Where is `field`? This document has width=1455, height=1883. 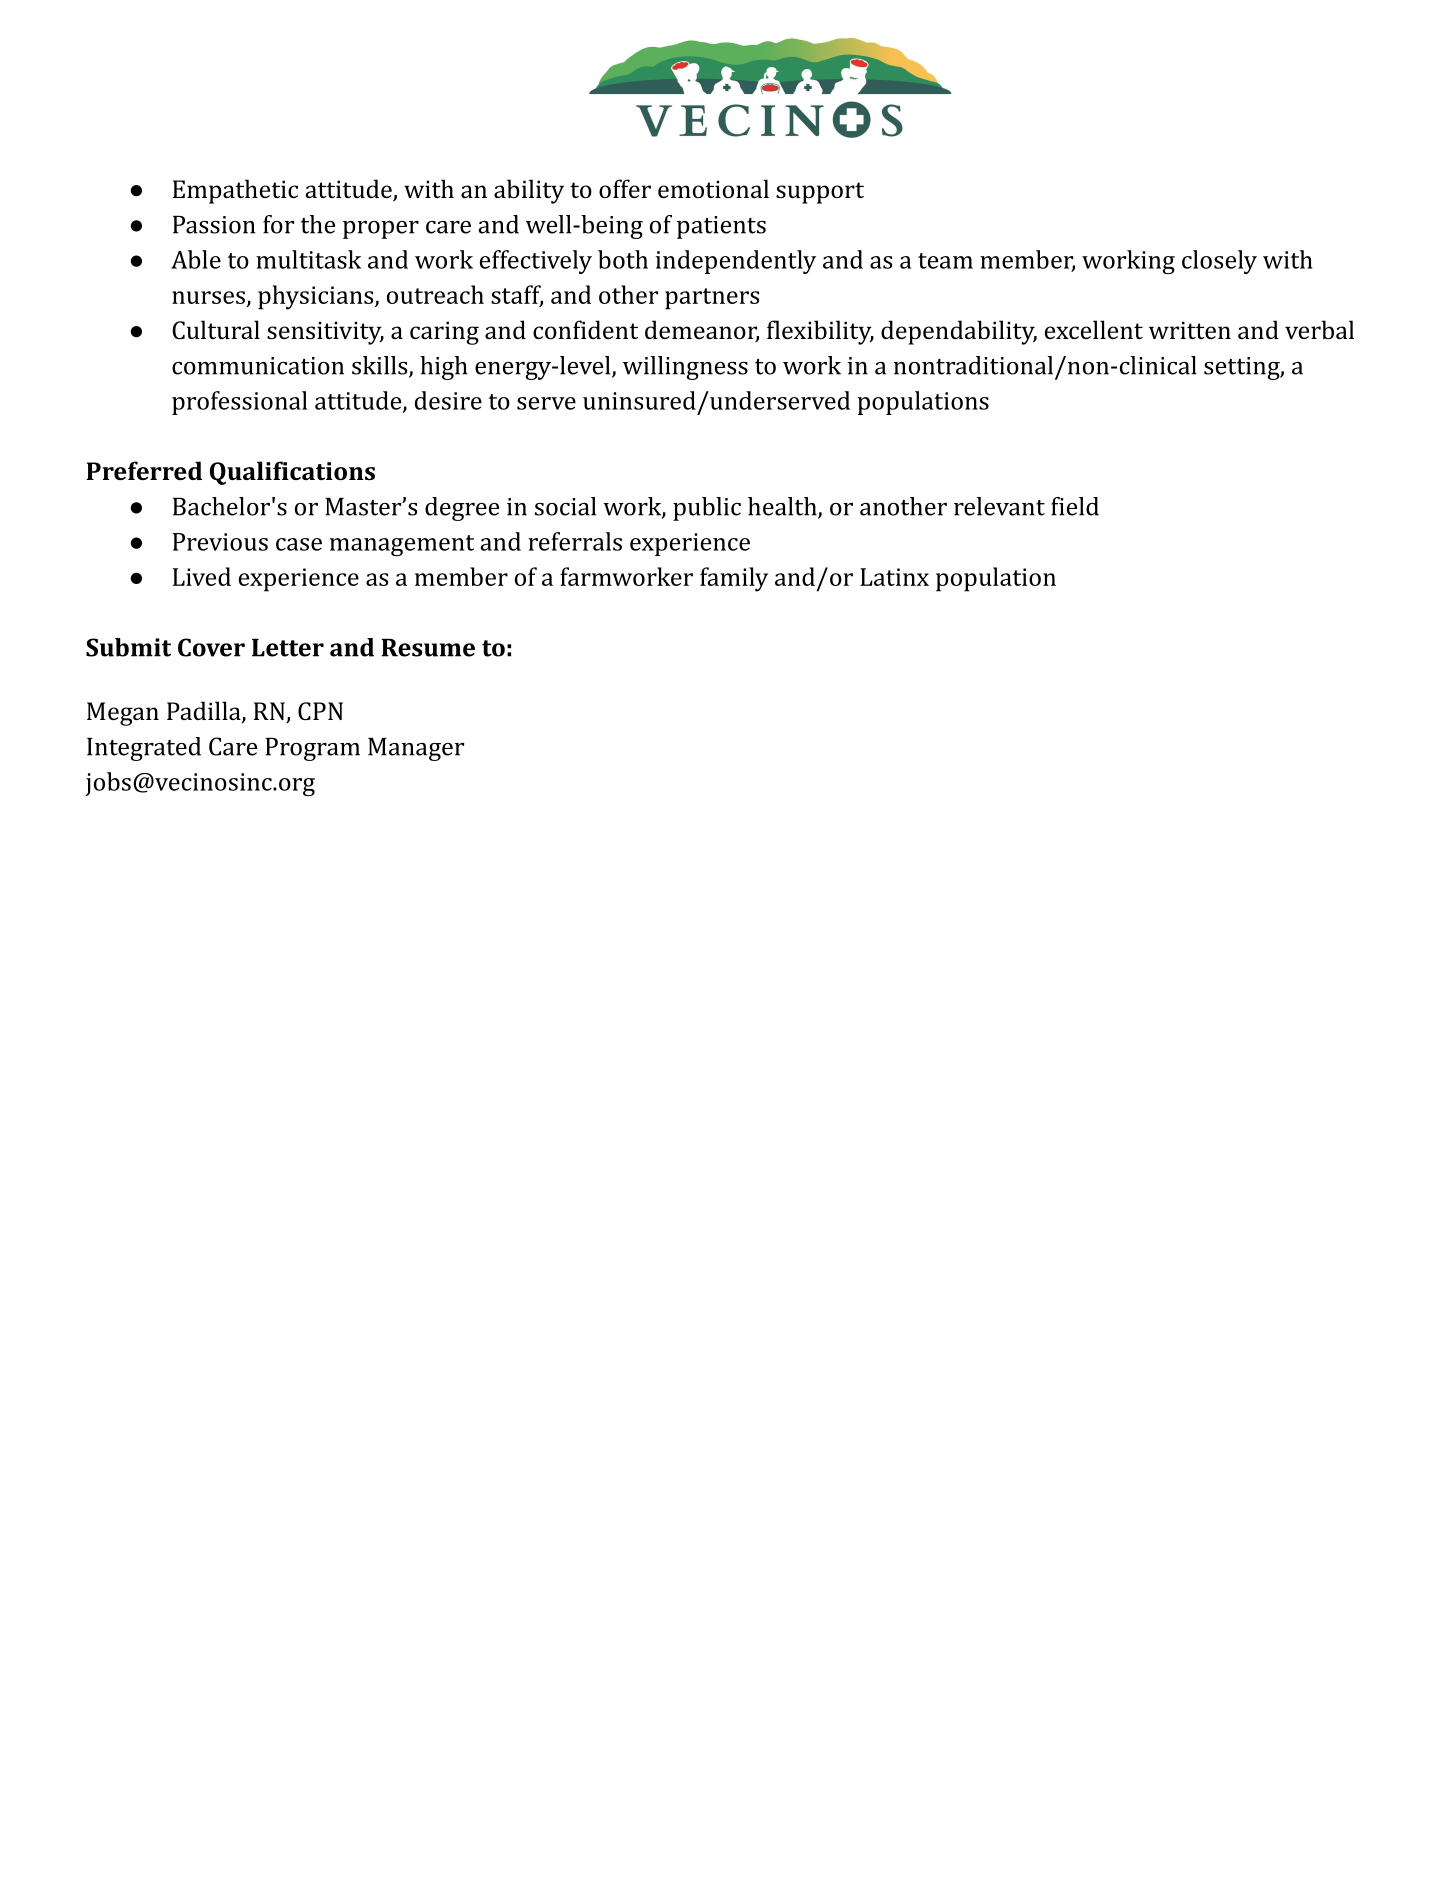
field is located at coordinates (1075, 506).
